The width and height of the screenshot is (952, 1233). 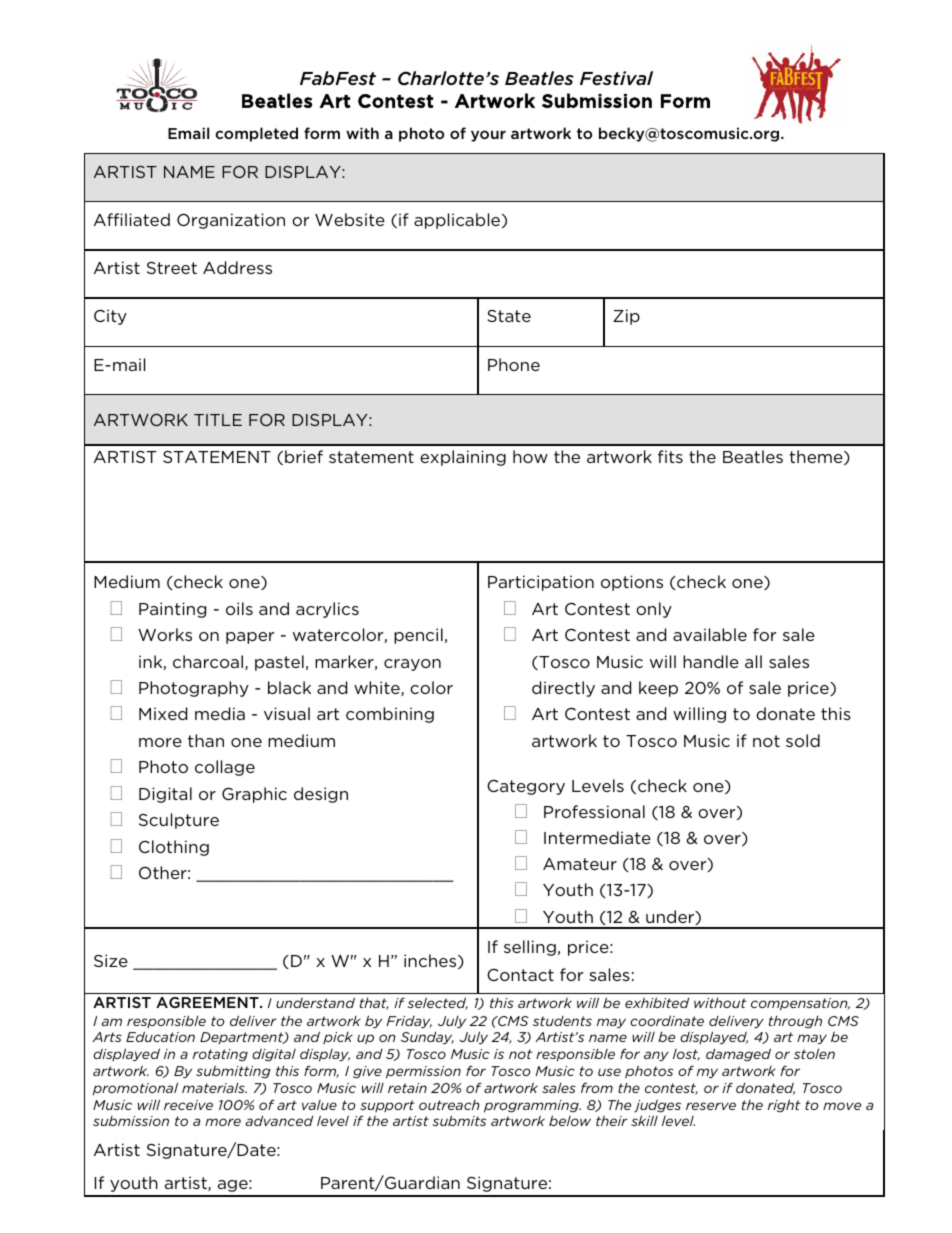 What do you see at coordinates (214, 1088) in the screenshot?
I see `materials` at bounding box center [214, 1088].
